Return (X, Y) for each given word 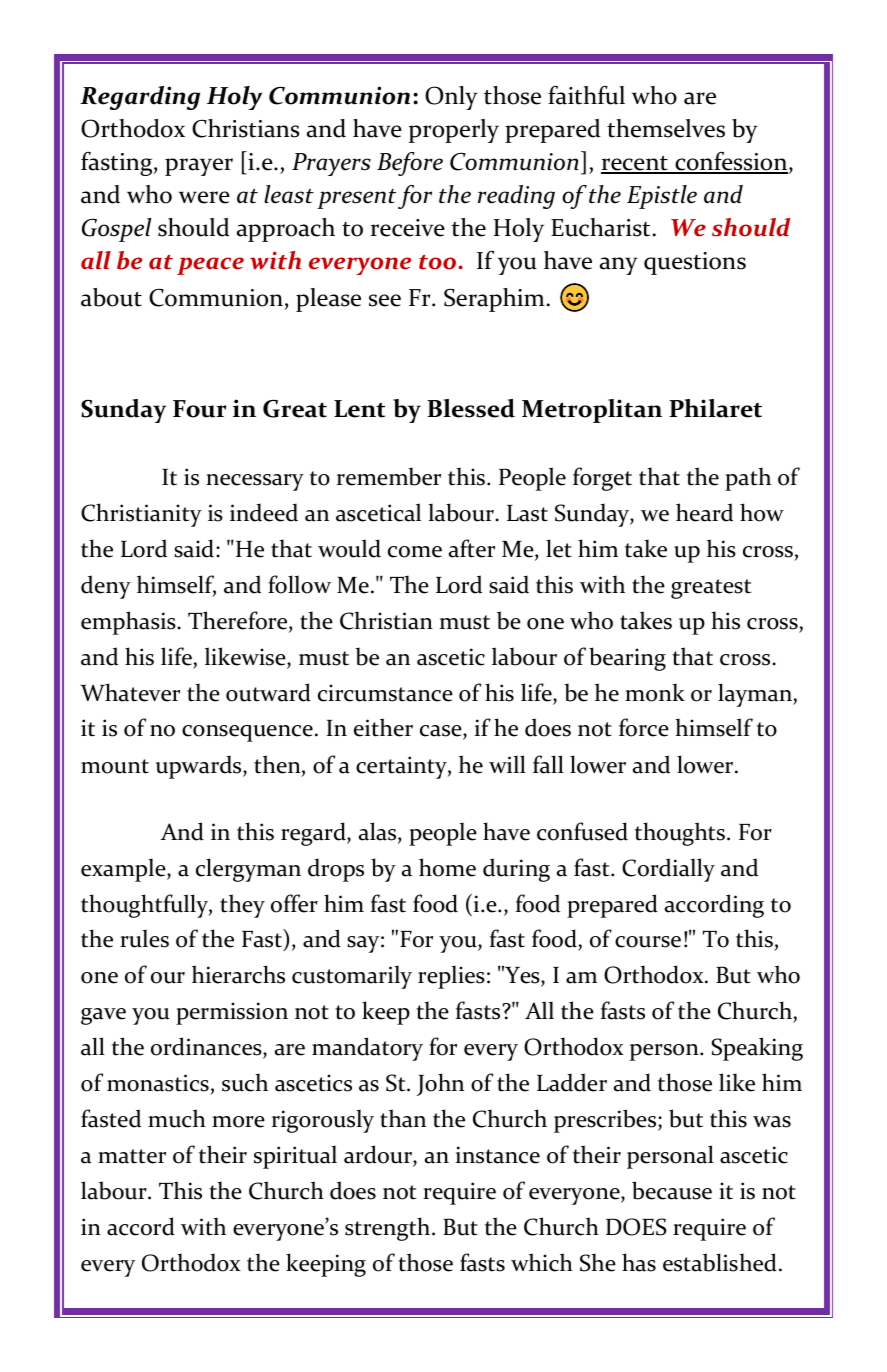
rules (144, 938)
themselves (666, 128)
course (648, 942)
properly (454, 131)
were (204, 197)
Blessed (471, 408)
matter (132, 1156)
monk (655, 692)
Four (200, 409)
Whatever (130, 692)
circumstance (385, 693)
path (748, 479)
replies (451, 977)
